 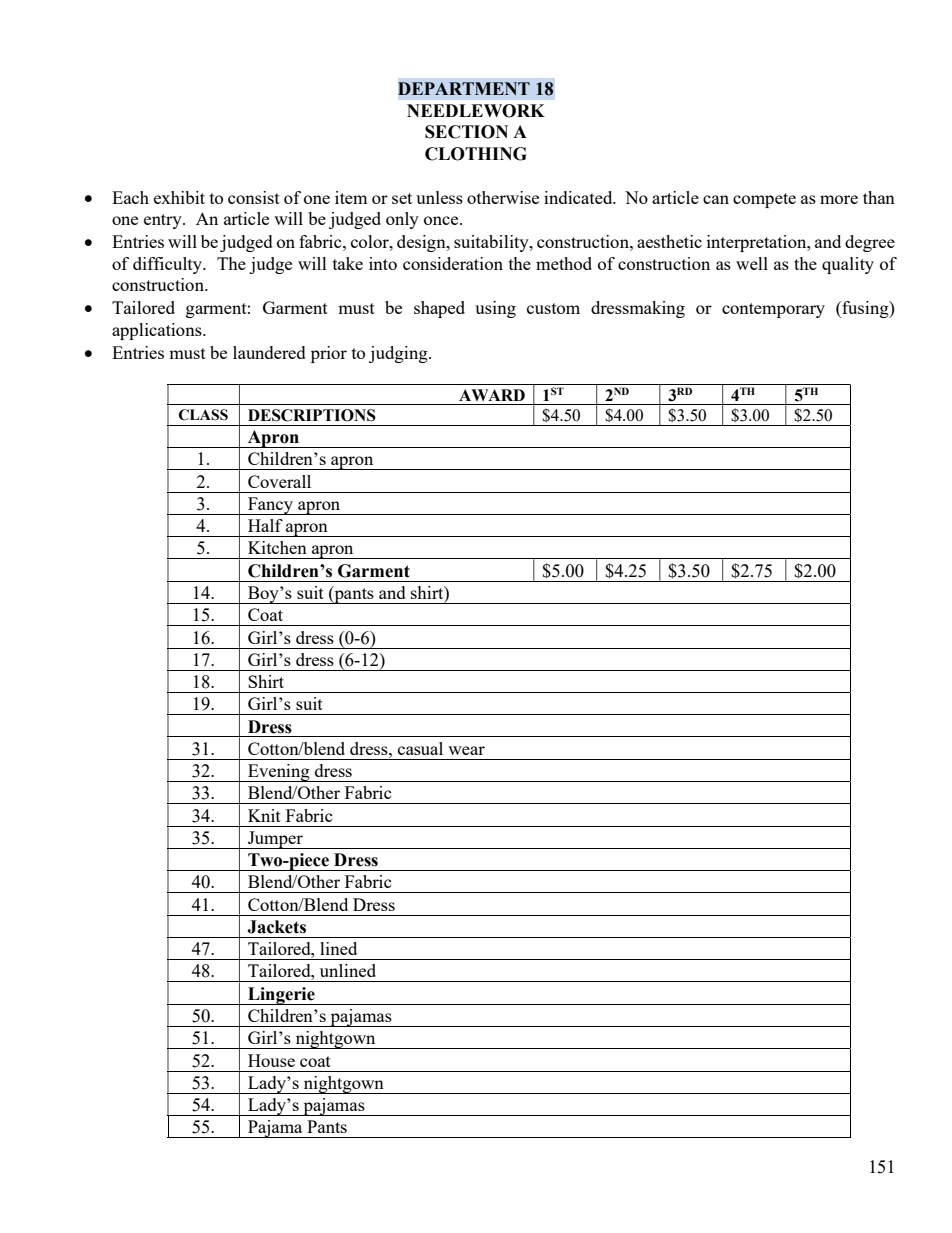 What do you see at coordinates (271, 1060) in the screenshot?
I see `House` at bounding box center [271, 1060].
